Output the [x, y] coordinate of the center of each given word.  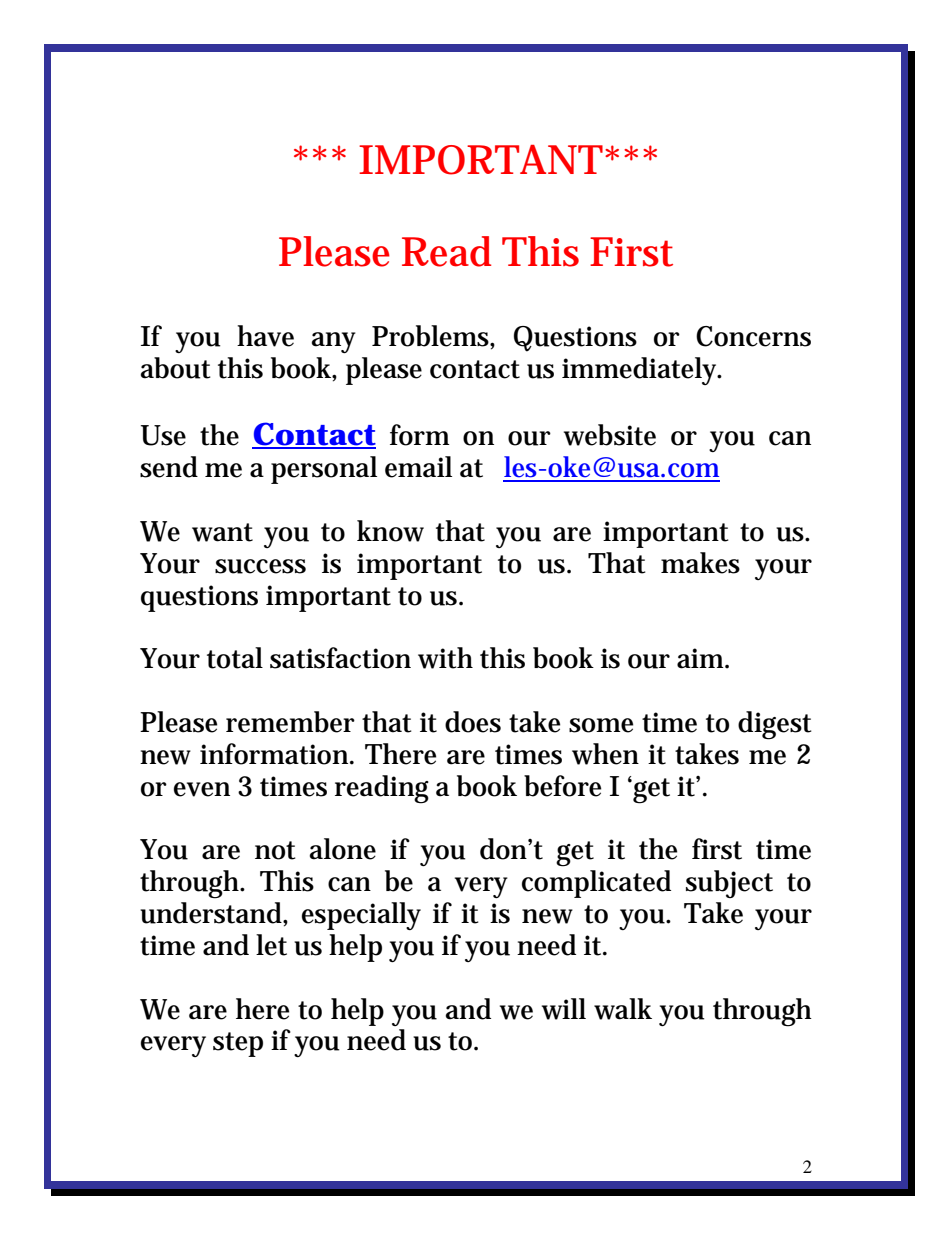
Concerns [753, 336]
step [238, 1044]
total [235, 658]
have [265, 336]
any [334, 342]
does [473, 722]
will [564, 1009]
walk [623, 1009]
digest [775, 725]
